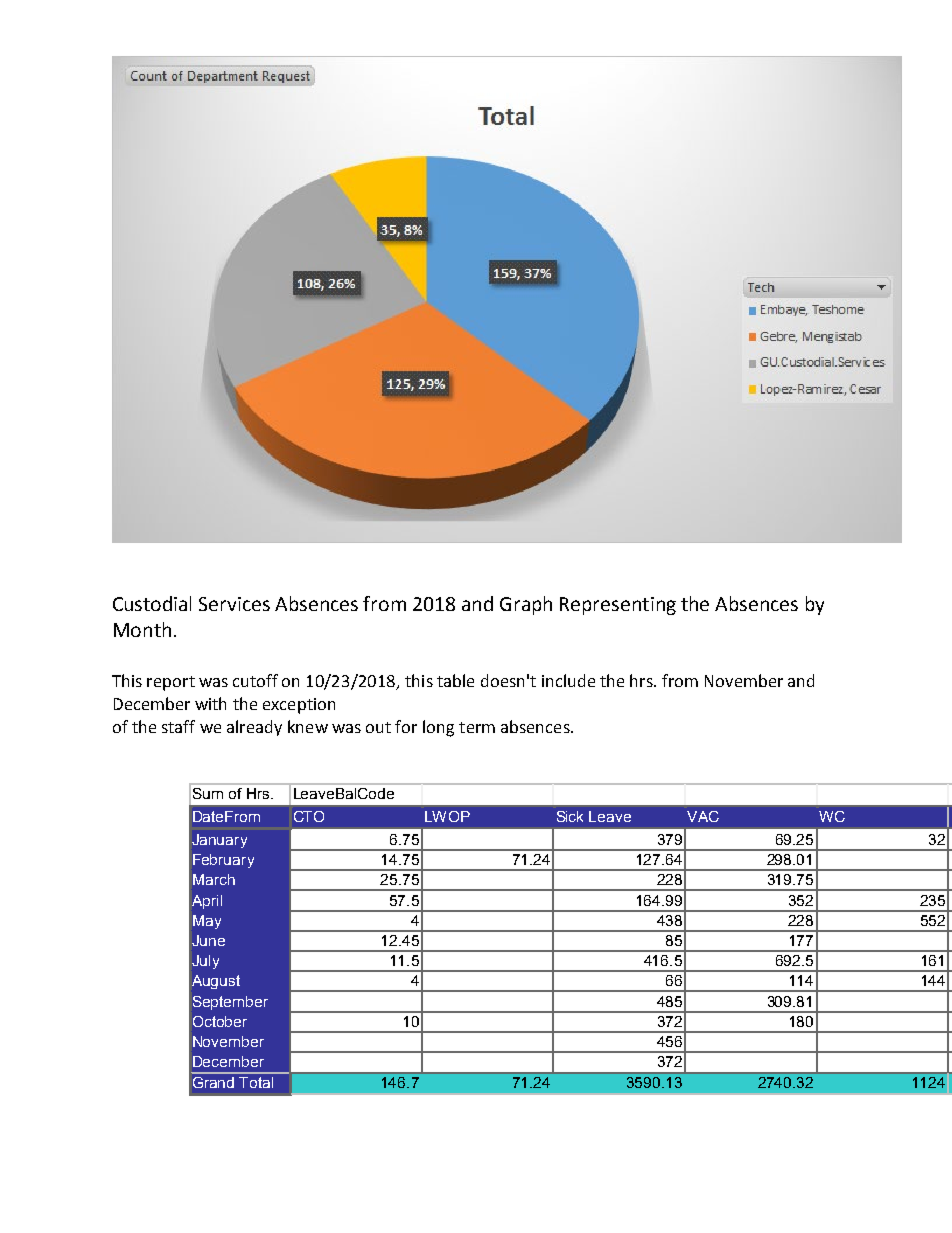 The height and width of the document is (1233, 952). I want to click on Services, so click(234, 604).
